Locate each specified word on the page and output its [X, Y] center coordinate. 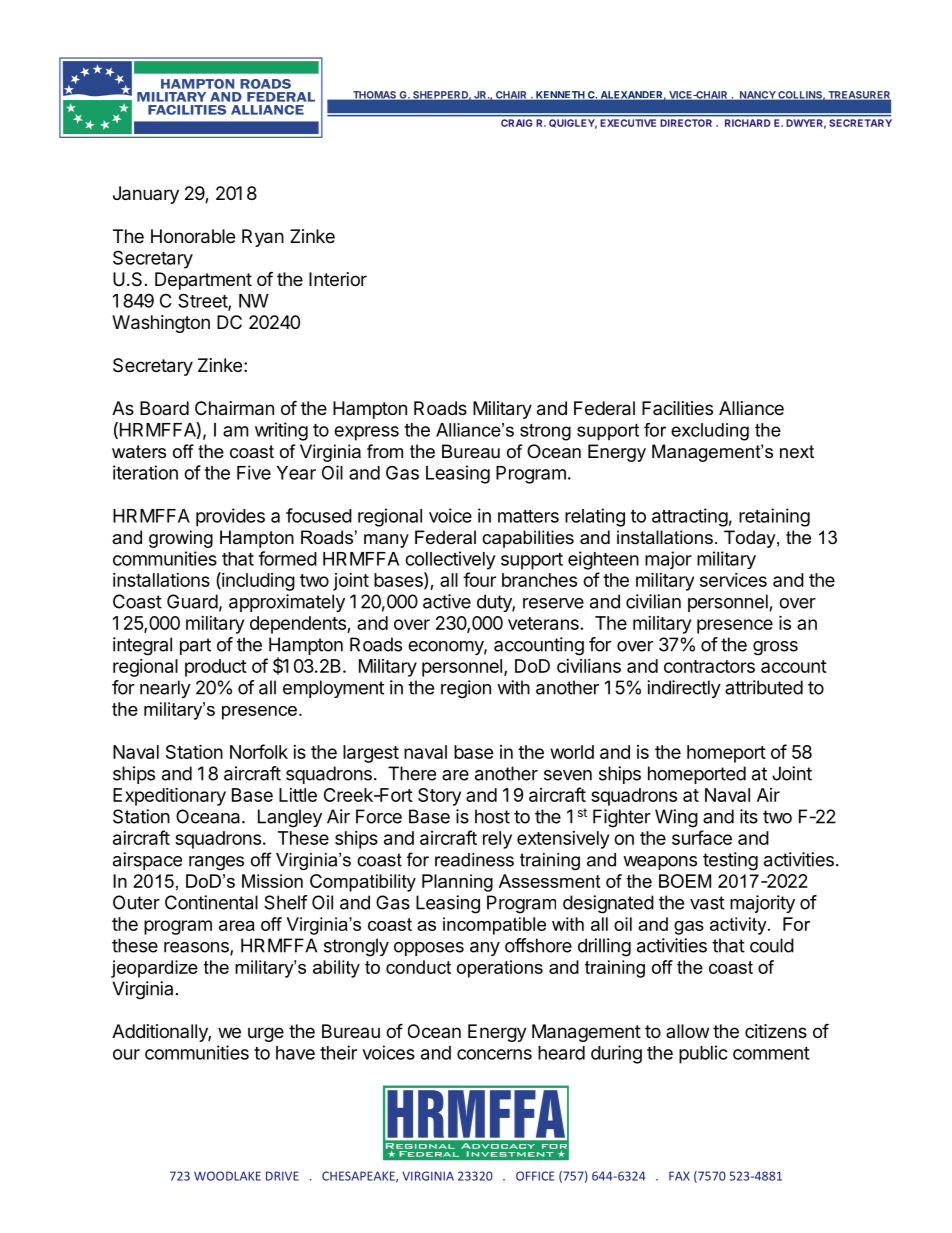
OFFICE [535, 1176]
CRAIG [516, 123]
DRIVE [282, 1176]
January [146, 195]
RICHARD [747, 123]
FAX [679, 1176]
